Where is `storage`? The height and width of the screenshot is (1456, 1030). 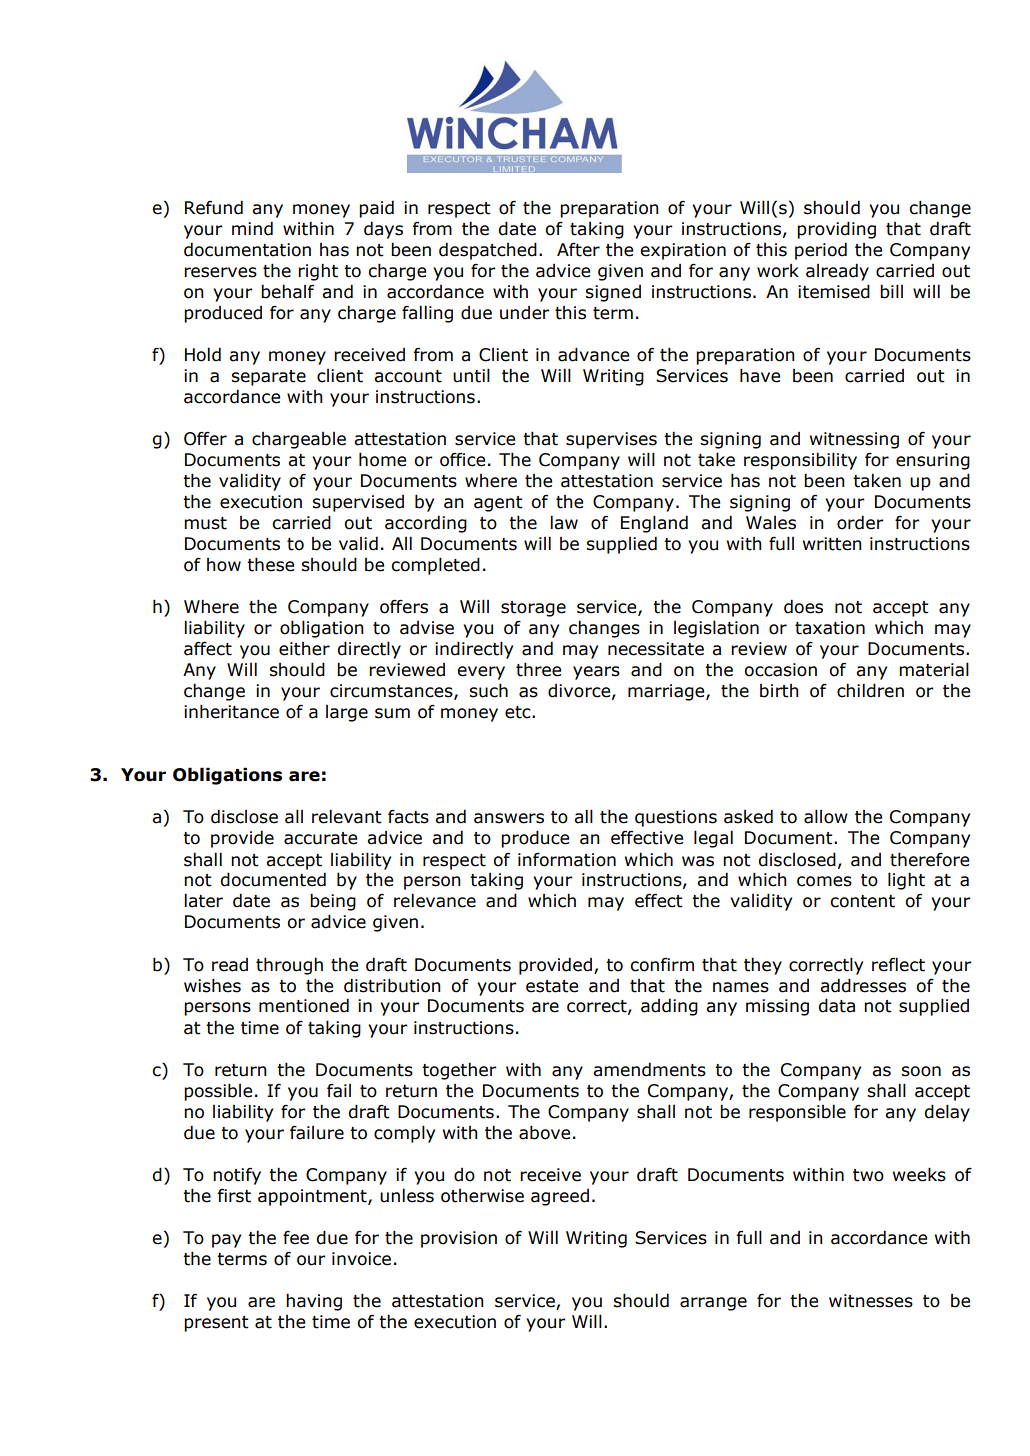
storage is located at coordinates (533, 609).
